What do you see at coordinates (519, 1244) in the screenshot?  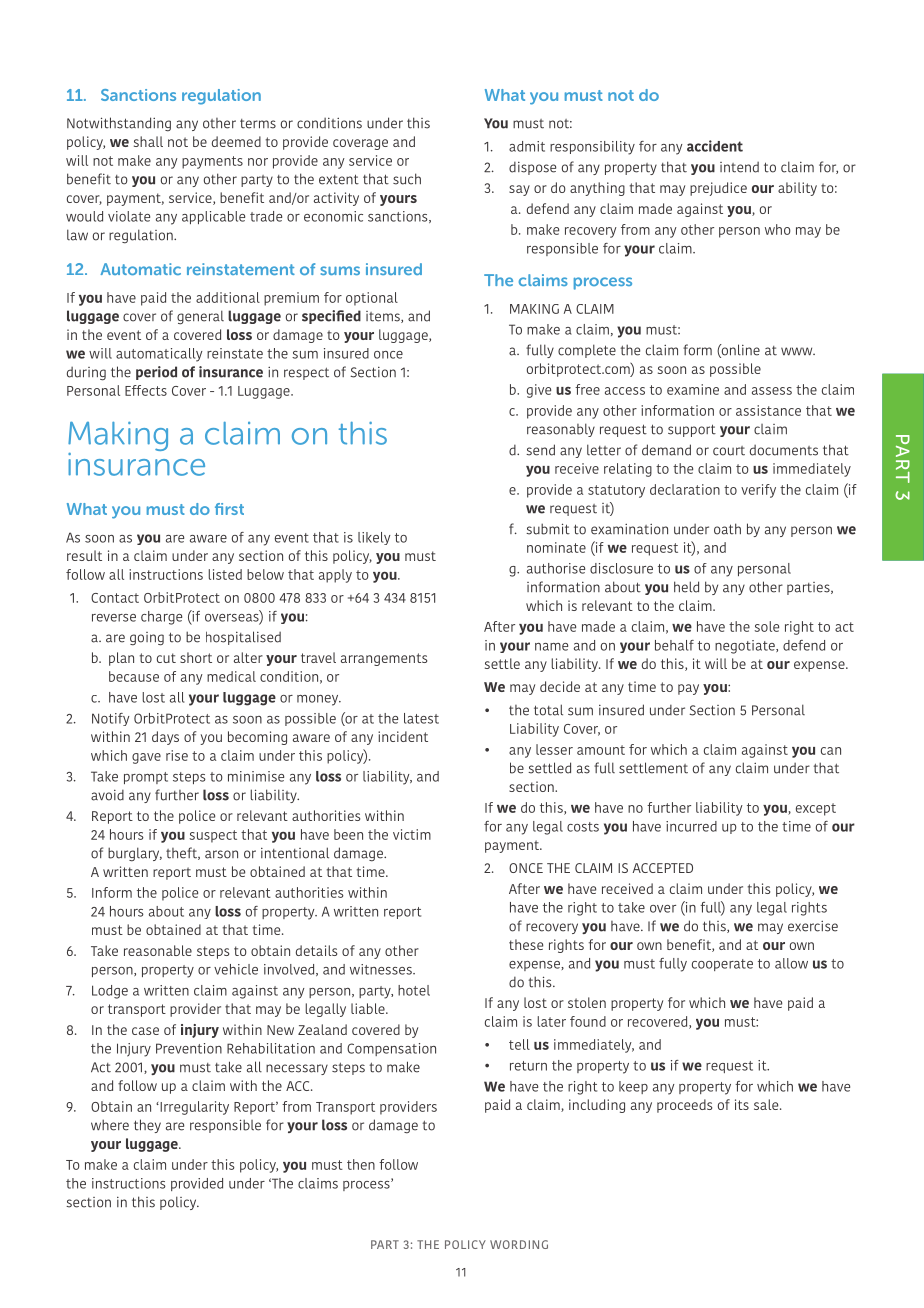 I see `WORDING` at bounding box center [519, 1244].
